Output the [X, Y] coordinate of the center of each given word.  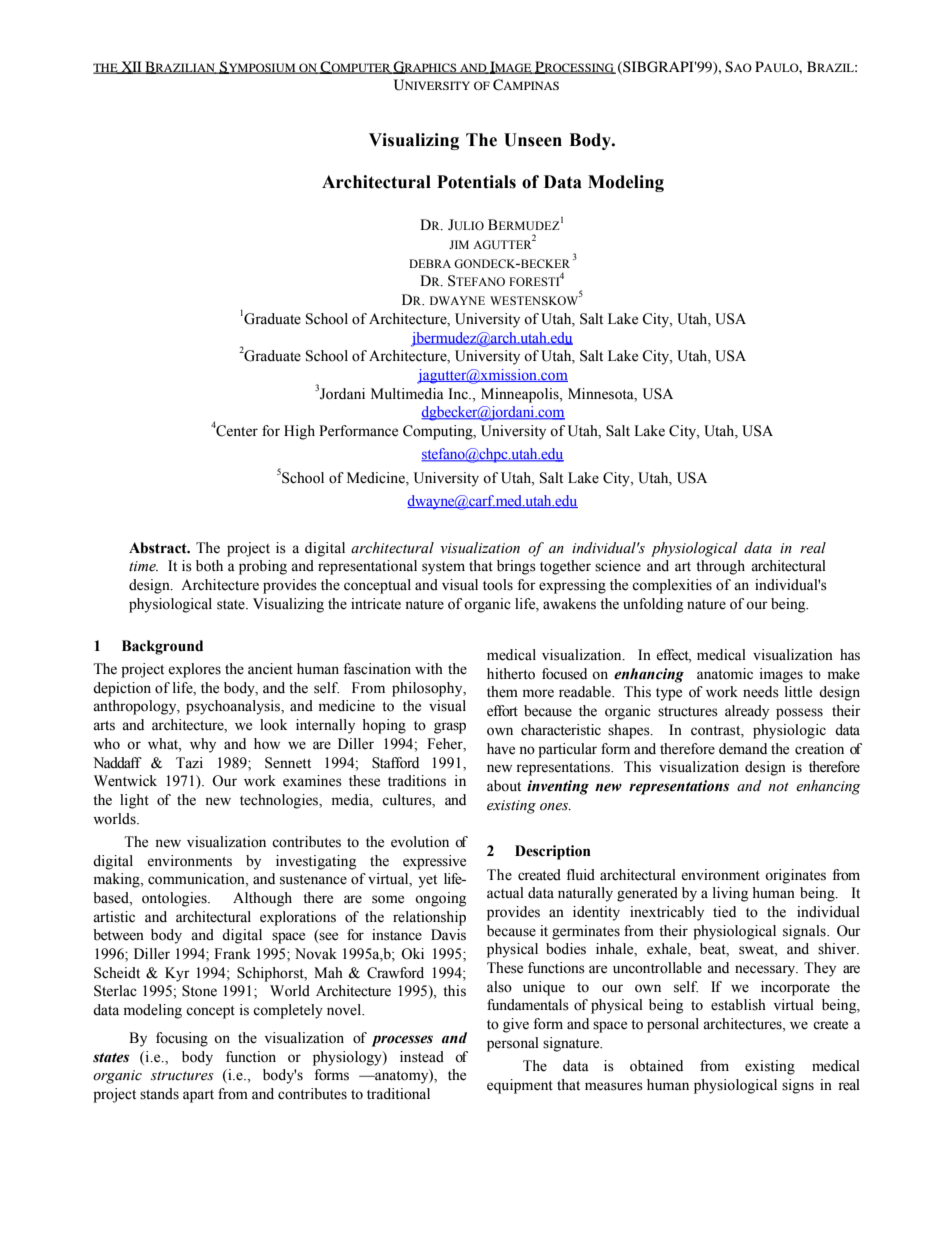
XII [131, 67]
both [209, 566]
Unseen [533, 140]
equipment [520, 1086]
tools [498, 585]
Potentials [476, 182]
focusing [182, 1039]
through [720, 567]
